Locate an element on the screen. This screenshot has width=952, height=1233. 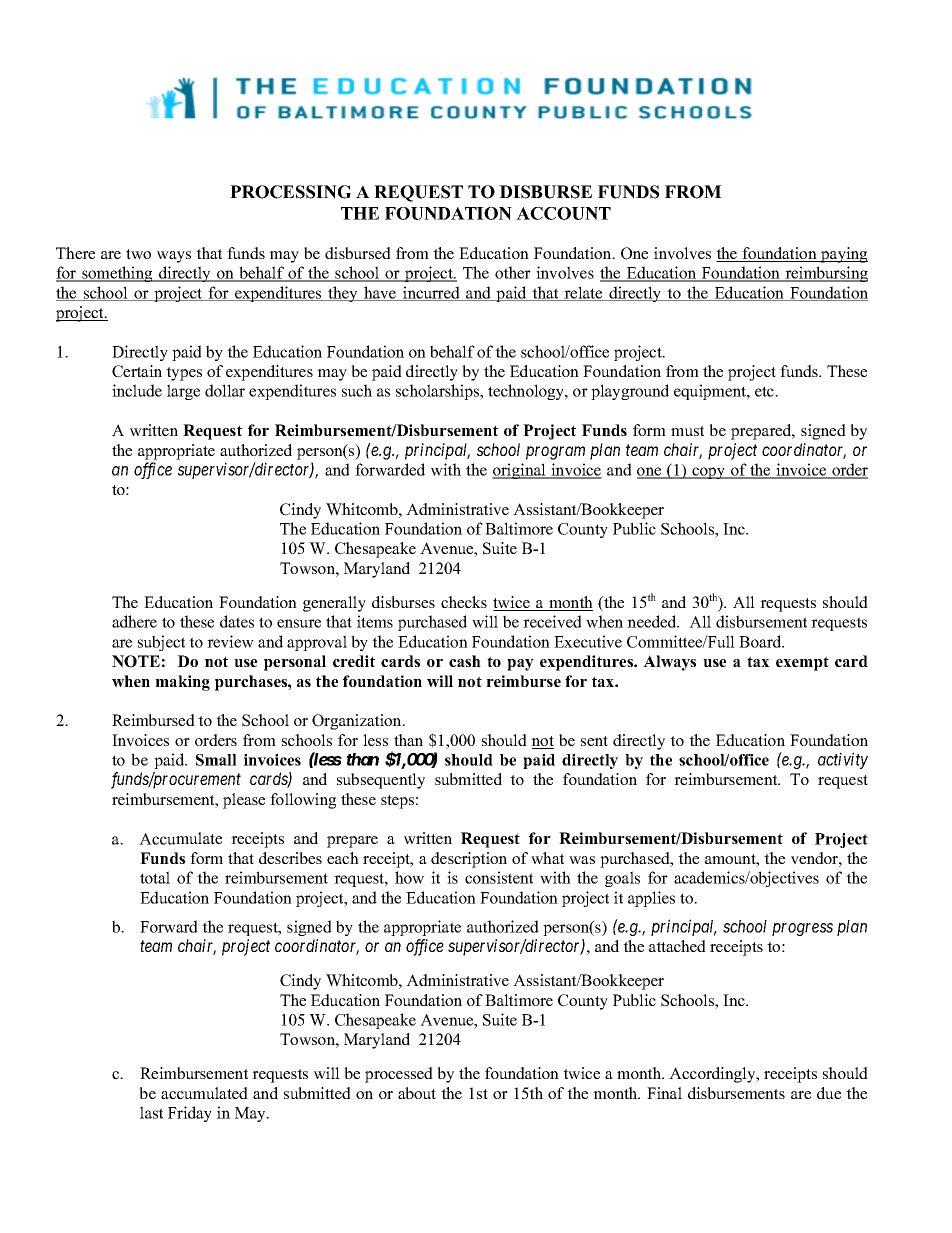
two is located at coordinates (138, 254).
